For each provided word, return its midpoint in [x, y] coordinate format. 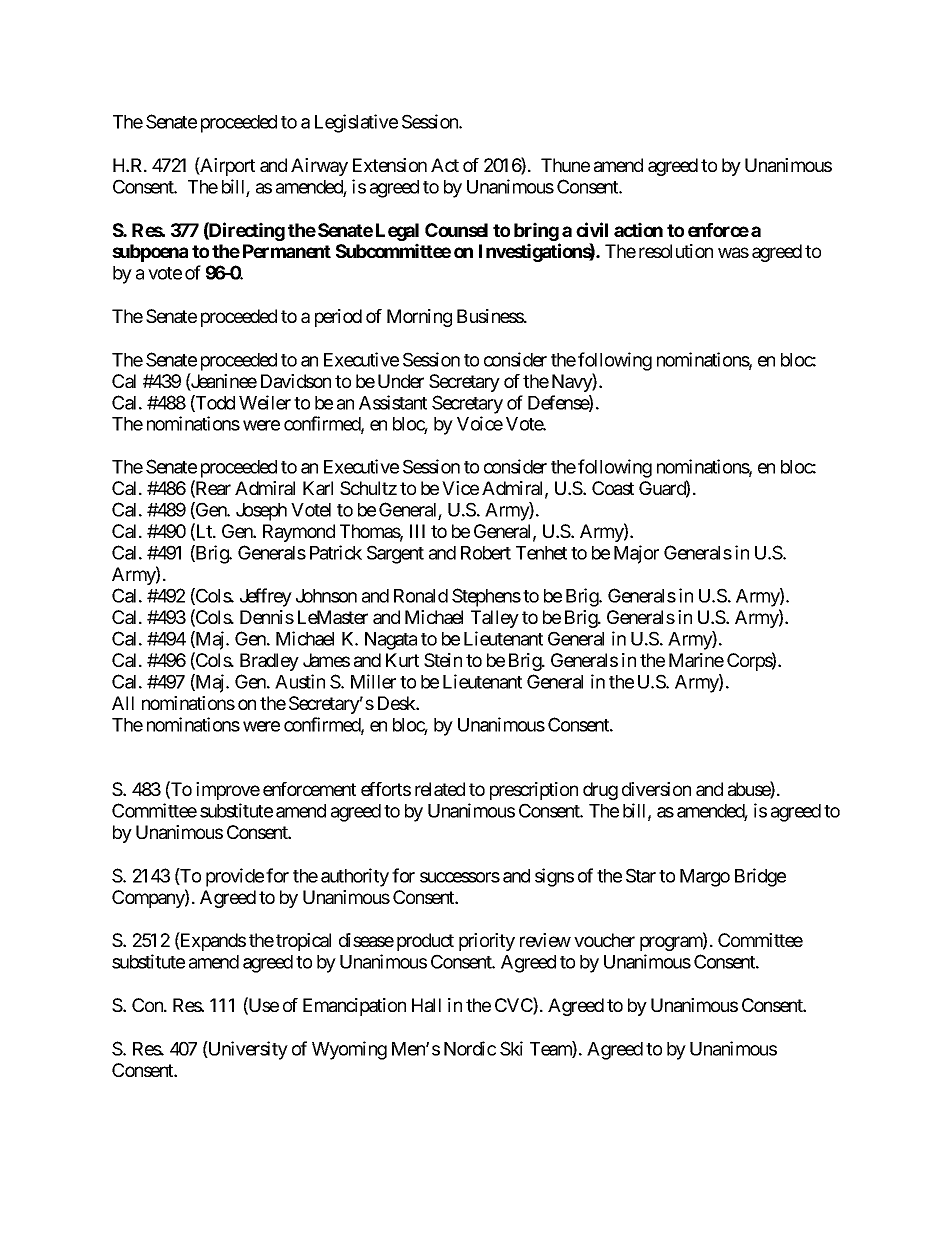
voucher [604, 940]
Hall [426, 1005]
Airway [319, 167]
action [638, 229]
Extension [390, 165]
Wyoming [349, 1050]
